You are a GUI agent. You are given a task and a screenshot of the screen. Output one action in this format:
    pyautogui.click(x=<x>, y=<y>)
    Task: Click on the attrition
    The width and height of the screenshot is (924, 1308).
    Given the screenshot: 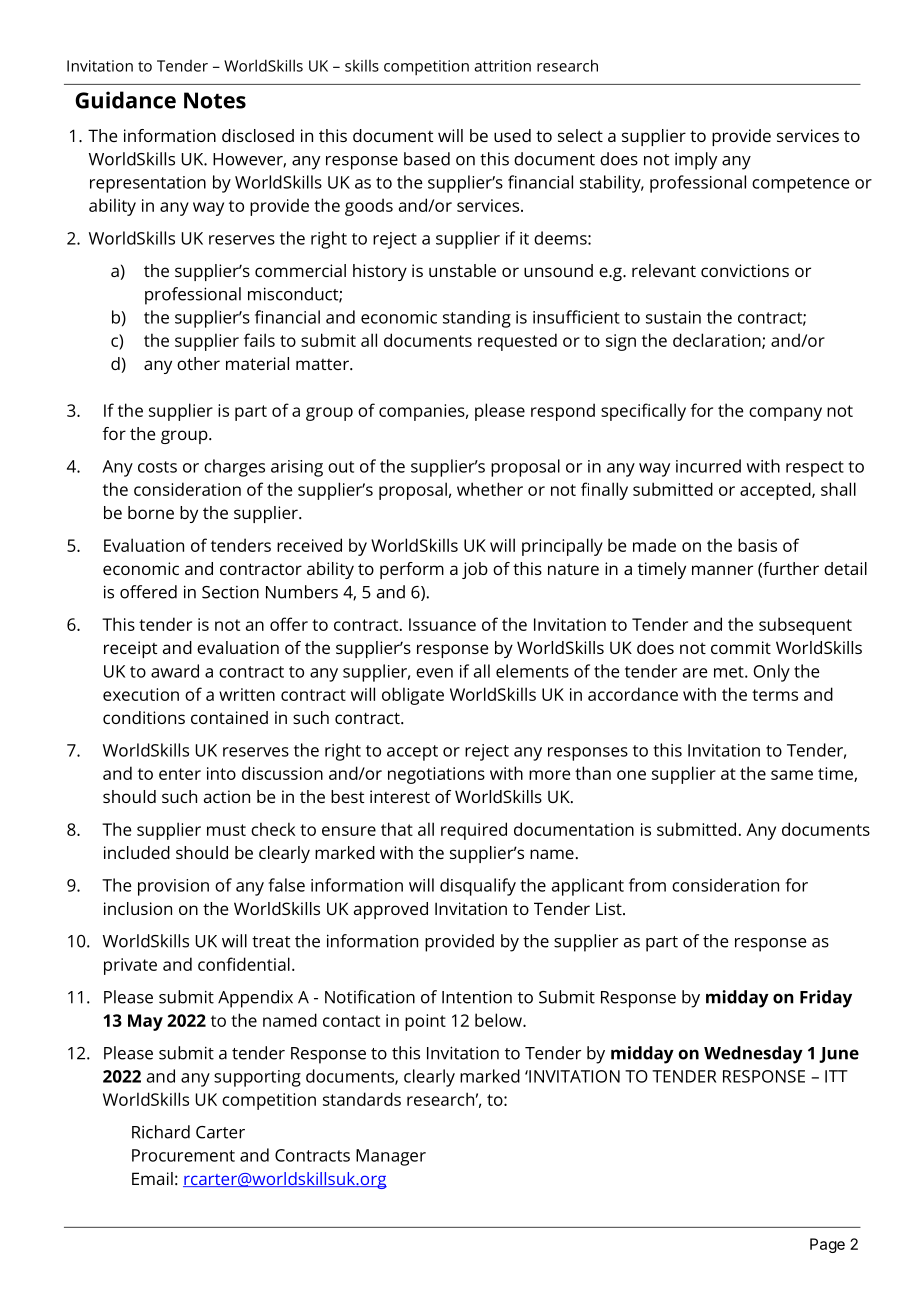 What is the action you would take?
    pyautogui.click(x=502, y=66)
